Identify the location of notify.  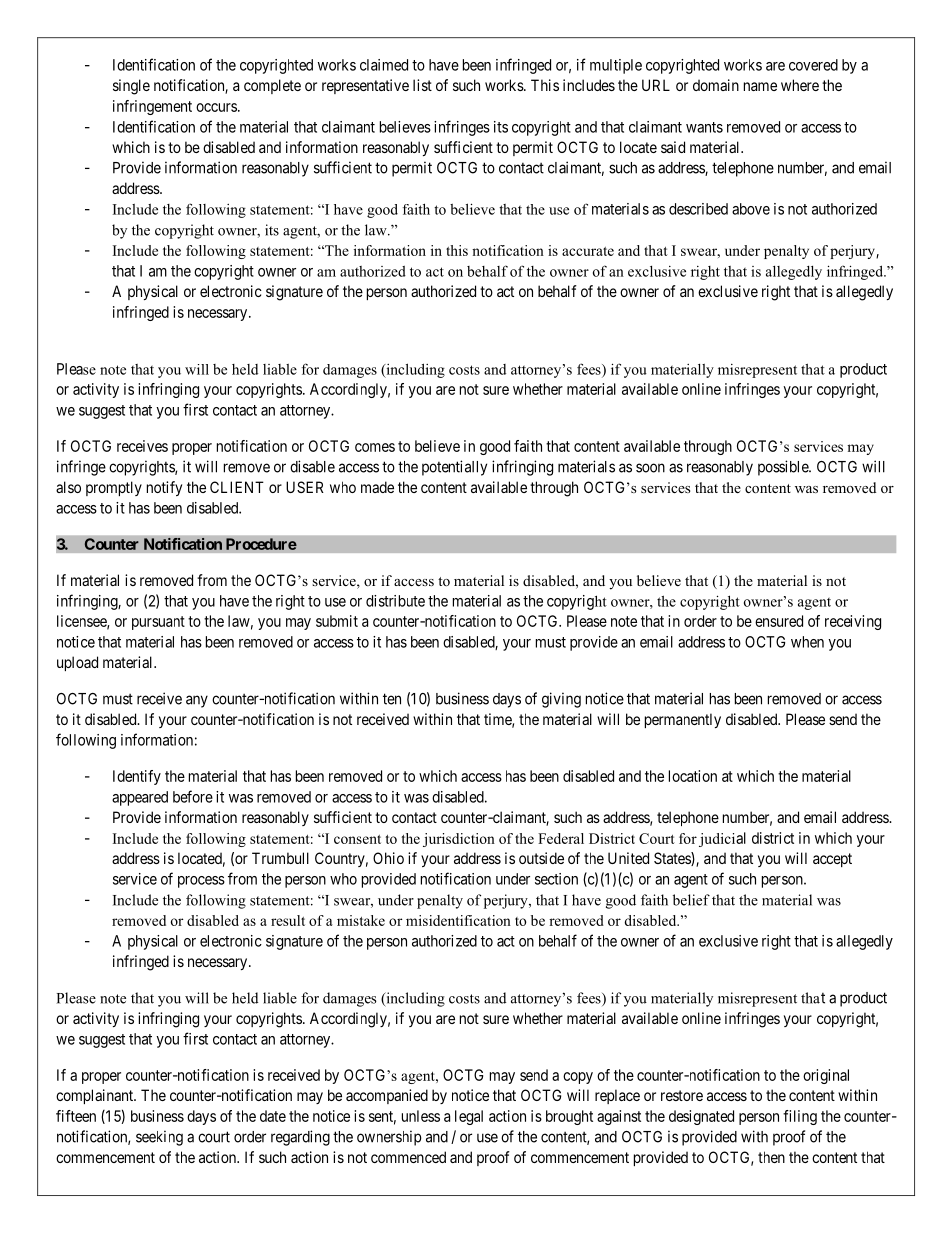
(164, 488).
